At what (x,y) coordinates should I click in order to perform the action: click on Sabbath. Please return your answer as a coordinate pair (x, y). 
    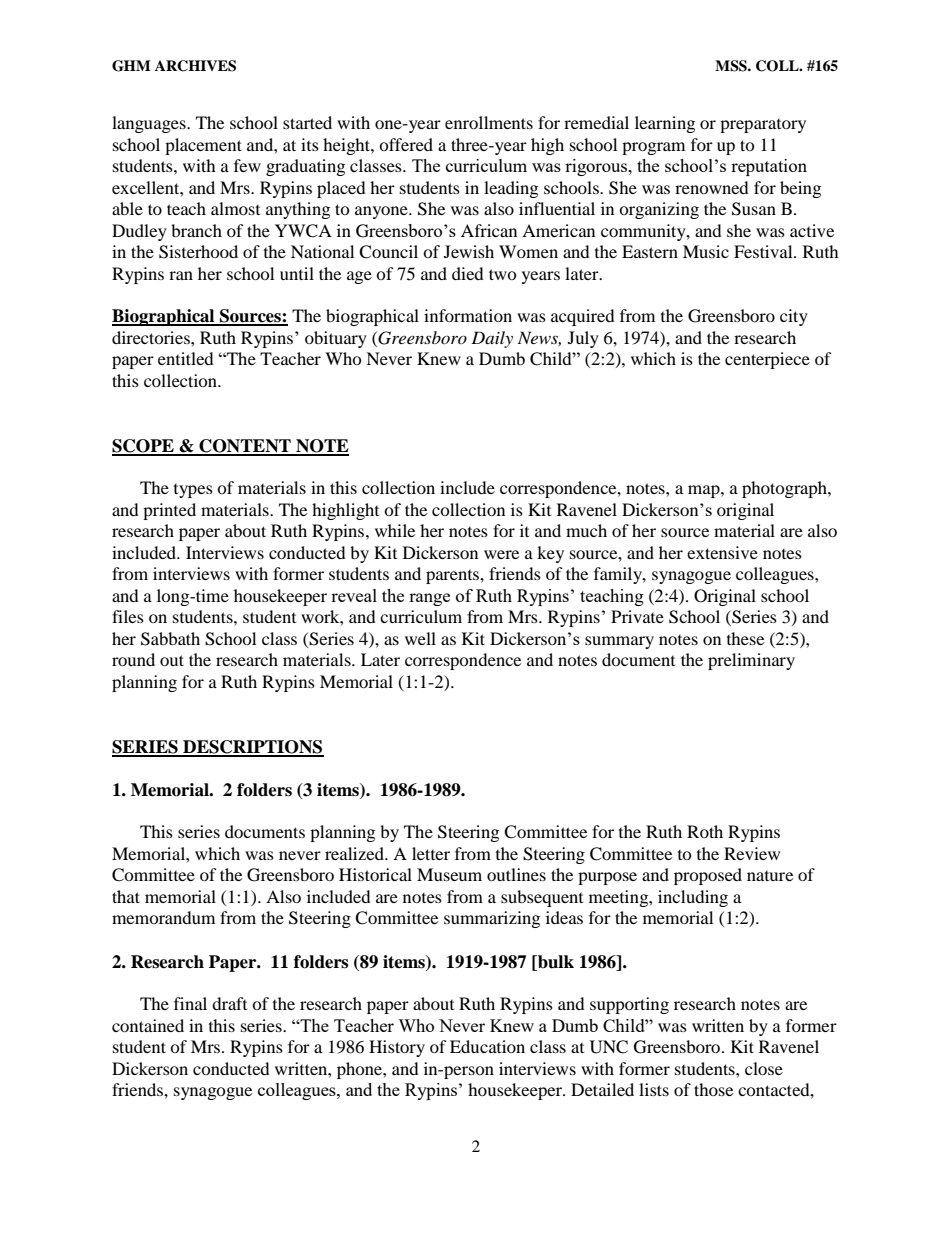
    Looking at the image, I should click on (170, 639).
